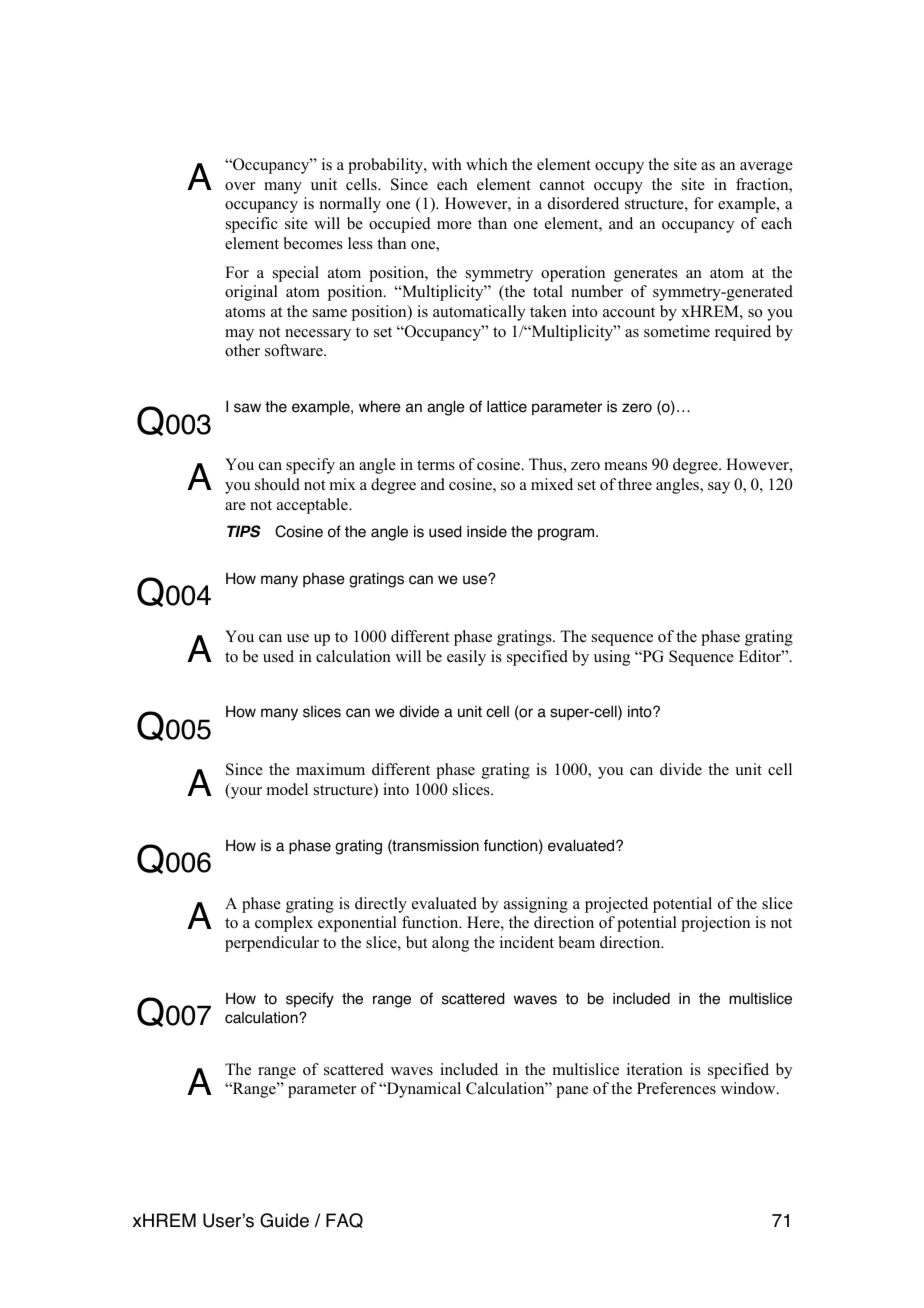 The image size is (924, 1308). Describe the element at coordinates (350, 205) in the screenshot. I see `normally` at that location.
